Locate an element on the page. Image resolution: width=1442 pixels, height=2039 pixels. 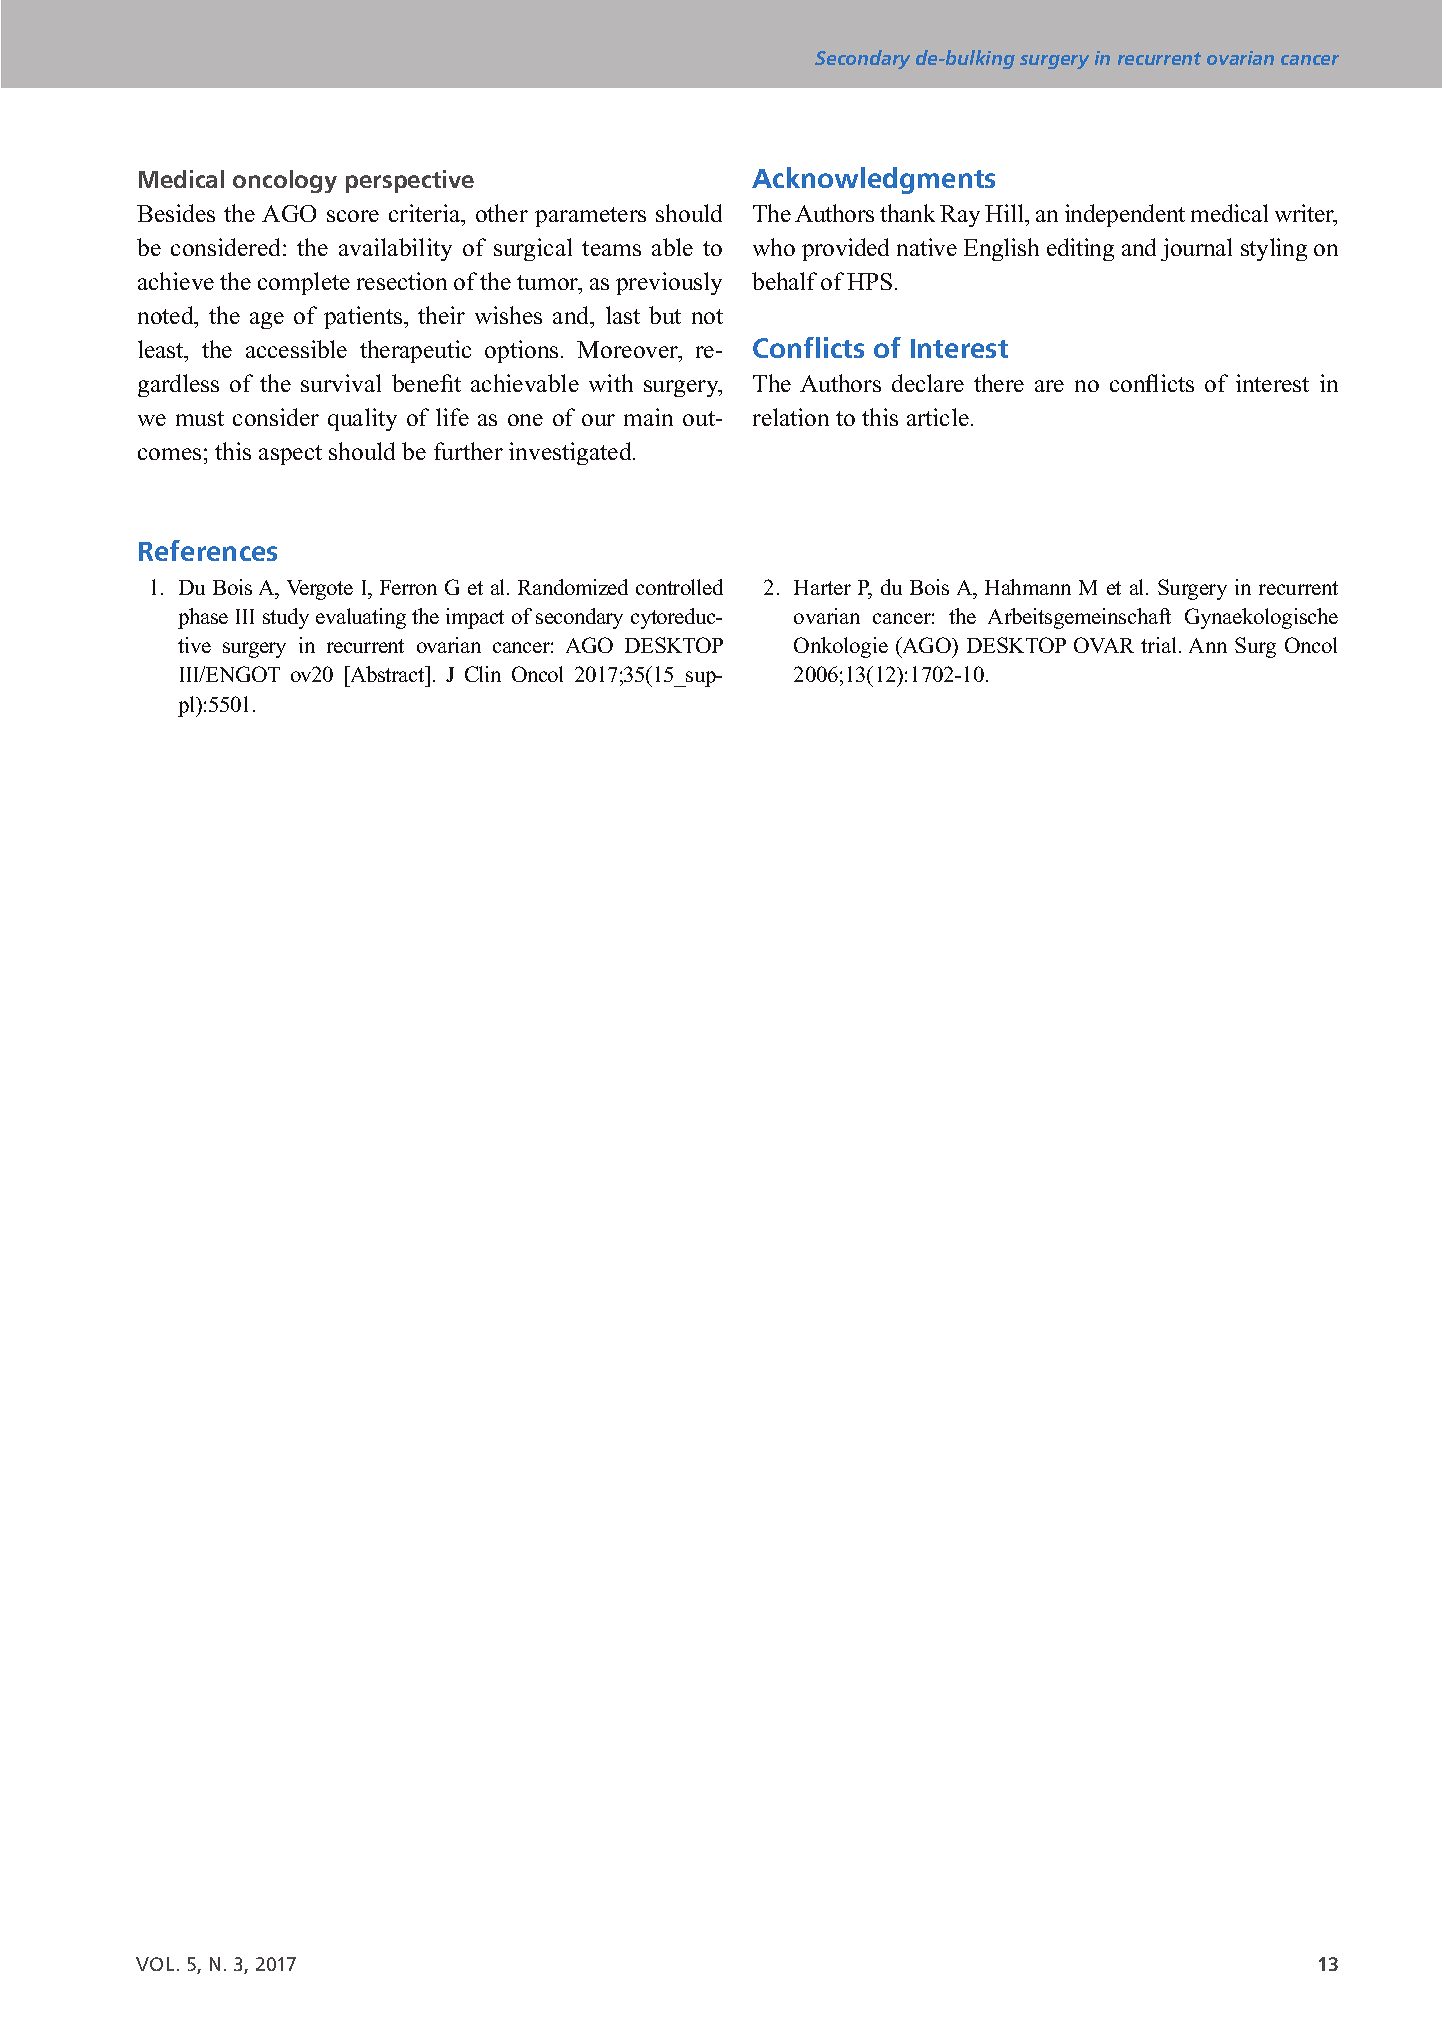
Clin is located at coordinates (483, 674).
